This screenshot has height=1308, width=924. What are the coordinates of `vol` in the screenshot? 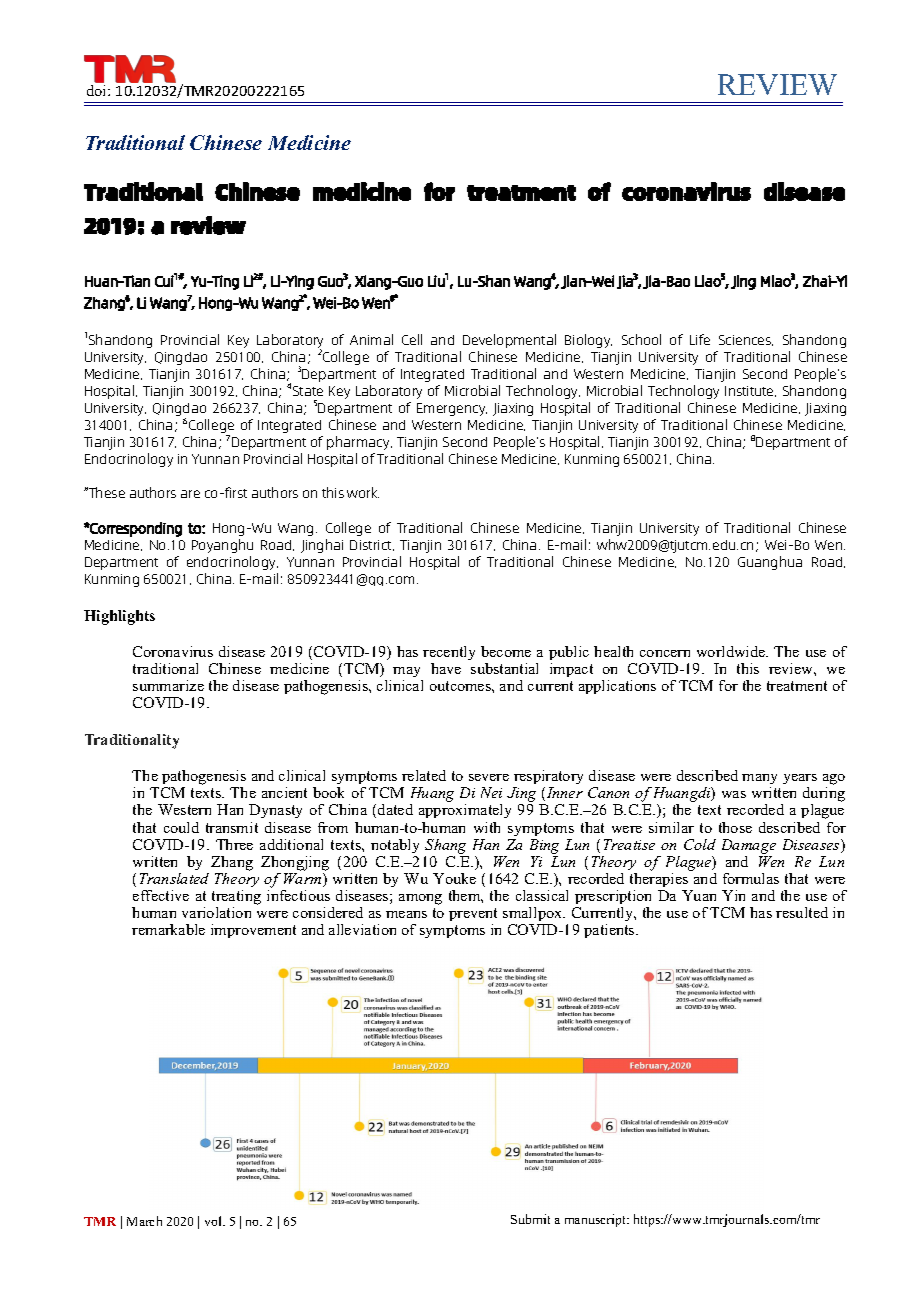 It's located at (214, 1221).
